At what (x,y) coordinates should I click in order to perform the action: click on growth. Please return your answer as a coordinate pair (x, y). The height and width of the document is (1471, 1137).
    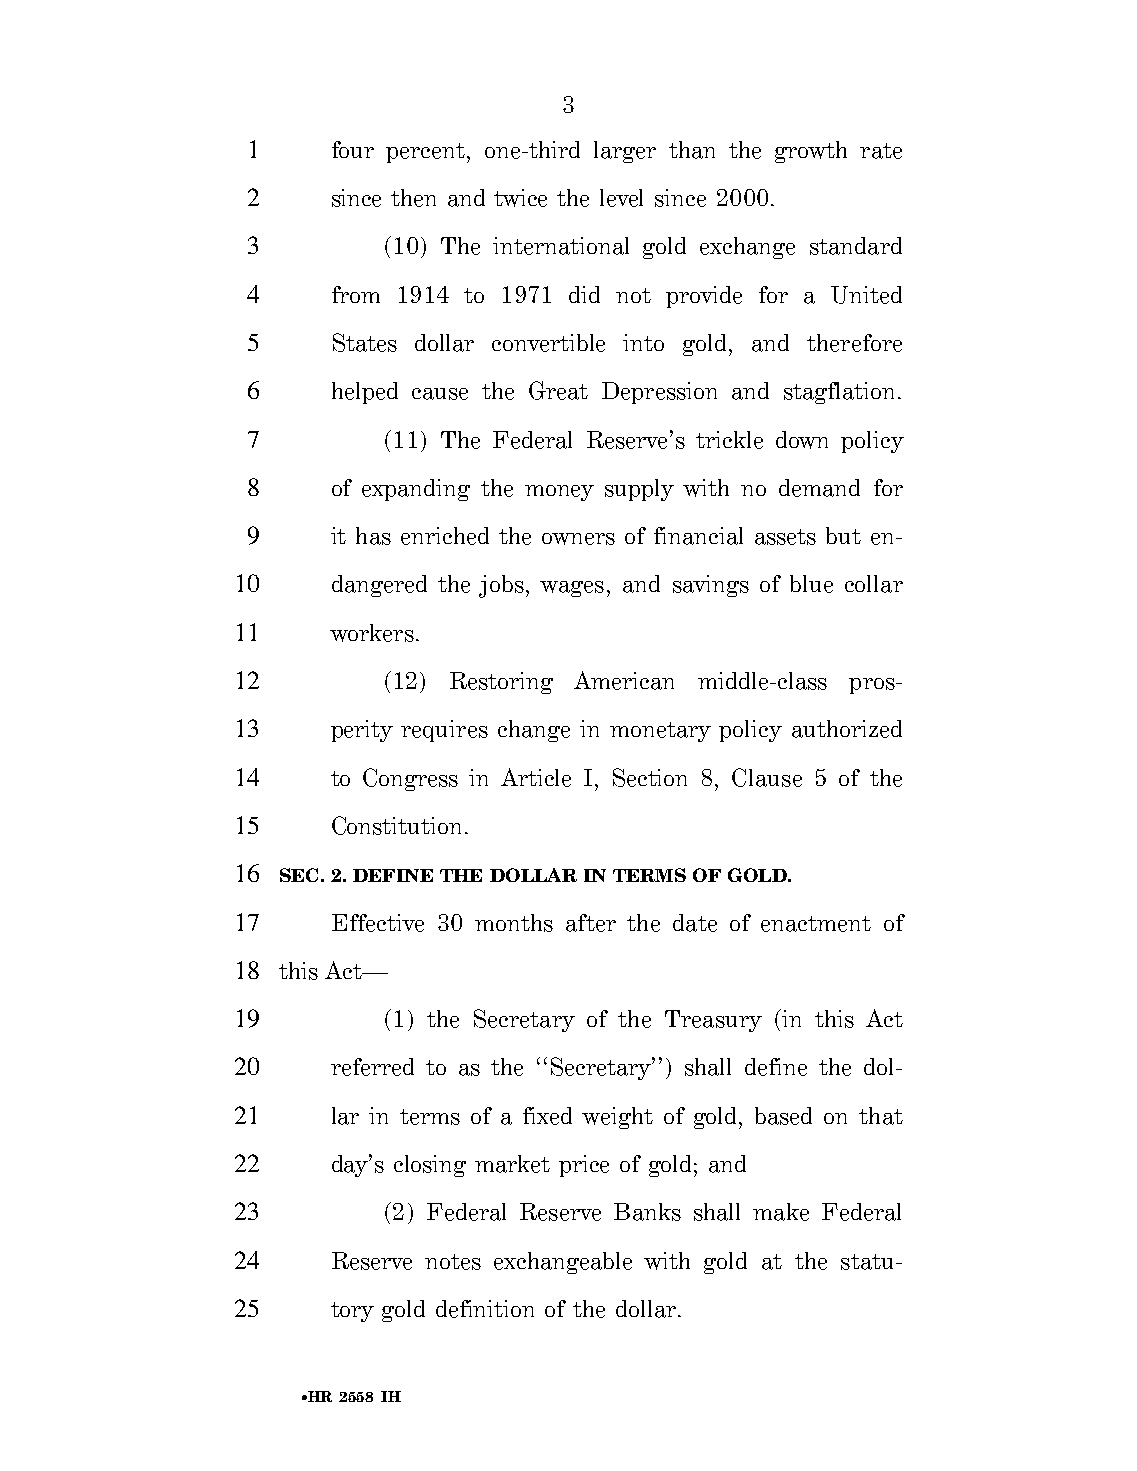
    Looking at the image, I should click on (811, 152).
